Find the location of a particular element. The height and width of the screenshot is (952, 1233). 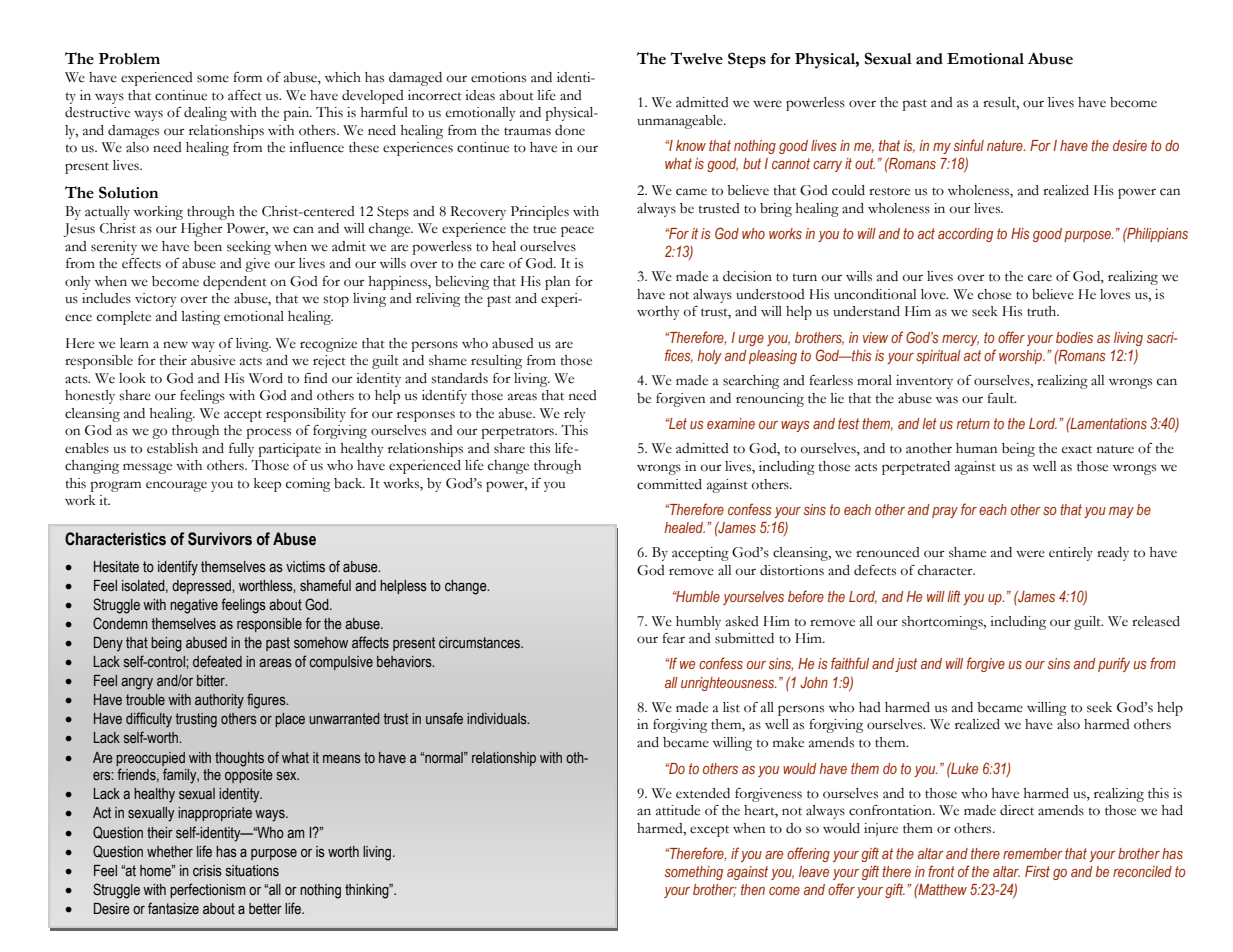

perfectionism is located at coordinates (208, 890).
